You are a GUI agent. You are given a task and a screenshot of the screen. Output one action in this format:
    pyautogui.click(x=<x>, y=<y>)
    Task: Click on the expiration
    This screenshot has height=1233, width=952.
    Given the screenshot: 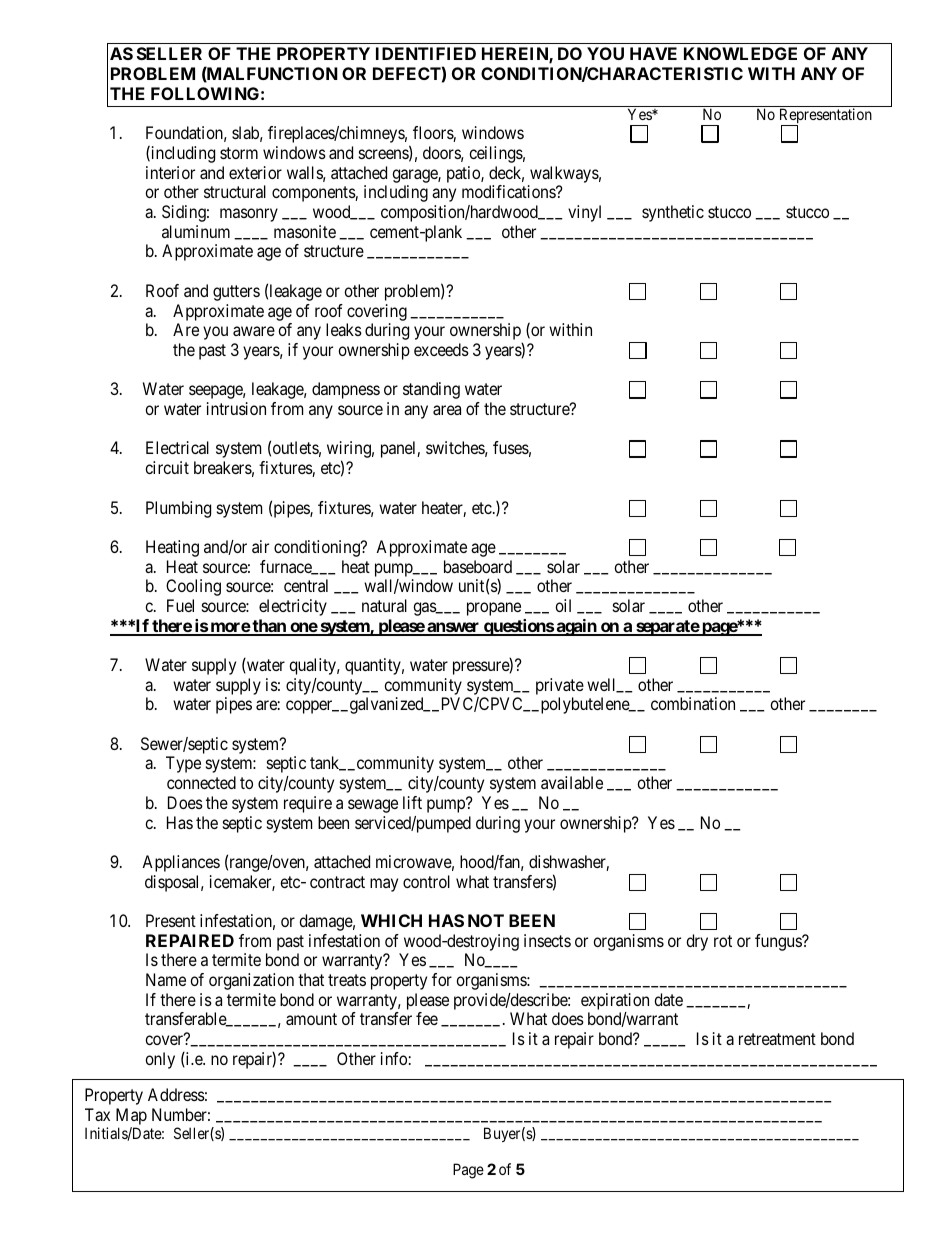 What is the action you would take?
    pyautogui.click(x=615, y=1003)
